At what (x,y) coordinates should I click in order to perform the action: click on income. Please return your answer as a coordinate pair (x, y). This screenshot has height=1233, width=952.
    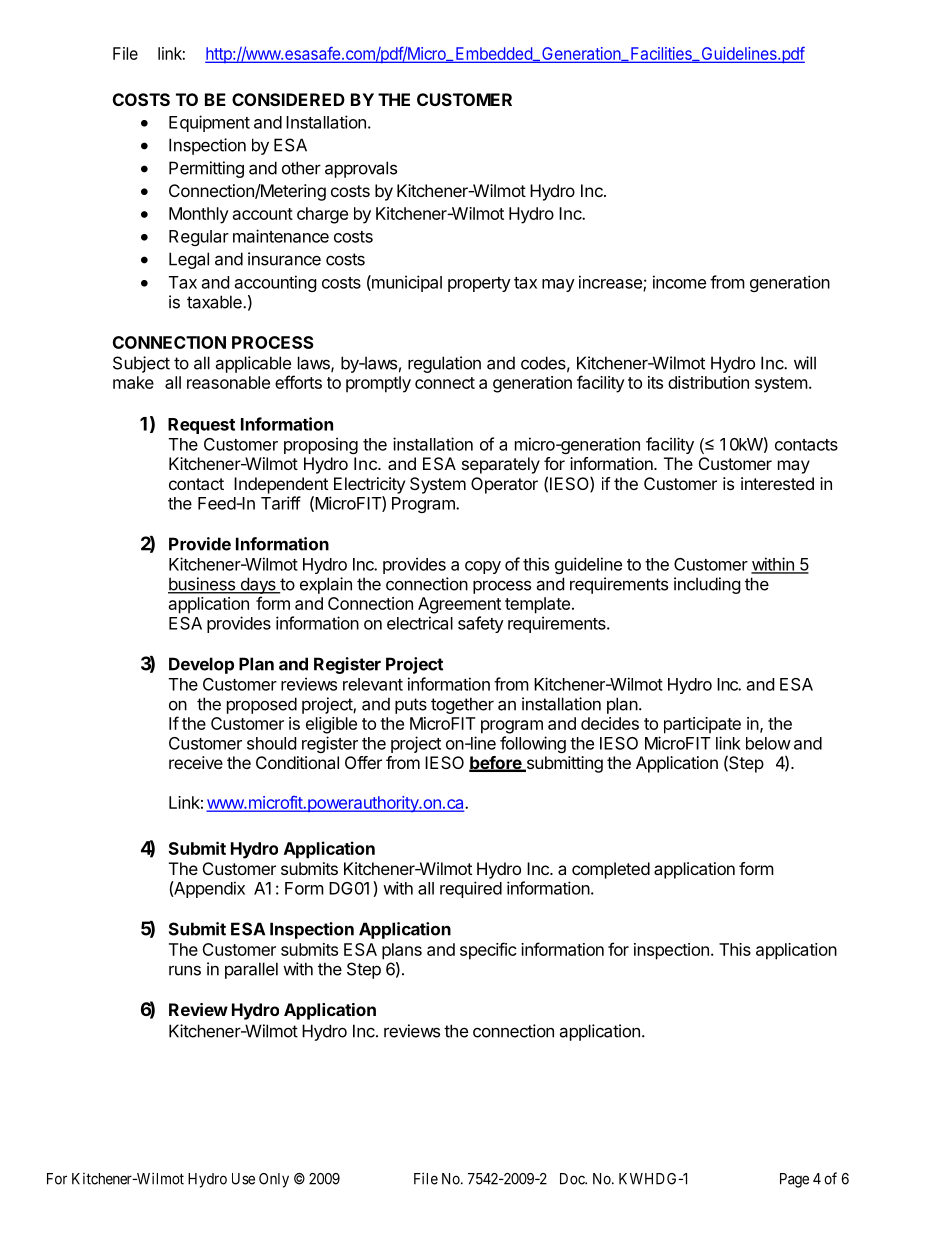
    Looking at the image, I should click on (679, 282).
